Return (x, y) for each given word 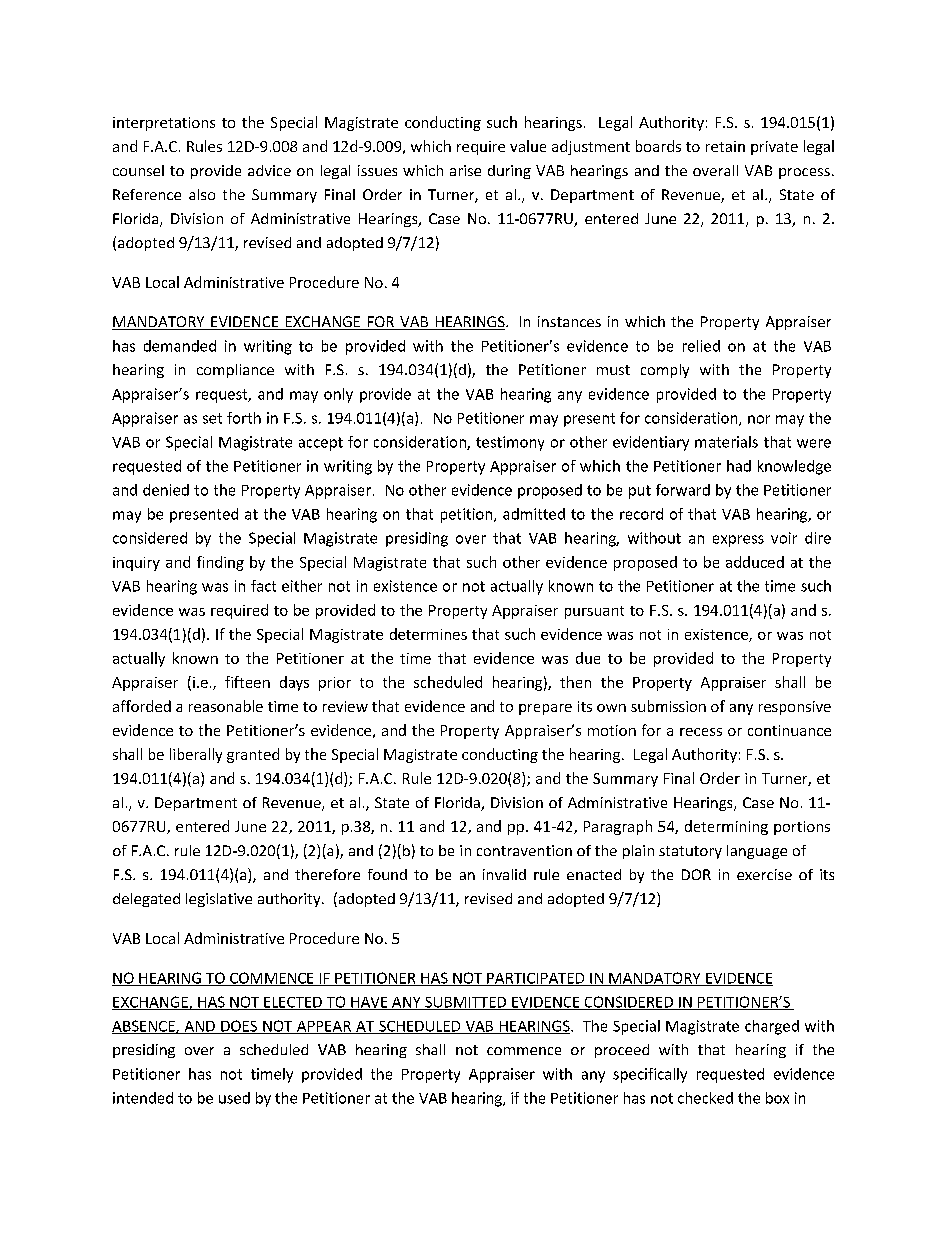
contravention (524, 850)
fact (263, 586)
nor (759, 419)
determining (726, 827)
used (234, 1098)
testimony (510, 443)
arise (465, 170)
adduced (755, 562)
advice (269, 170)
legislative (219, 900)
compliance (235, 371)
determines (428, 634)
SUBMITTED (466, 1003)
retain (725, 146)
